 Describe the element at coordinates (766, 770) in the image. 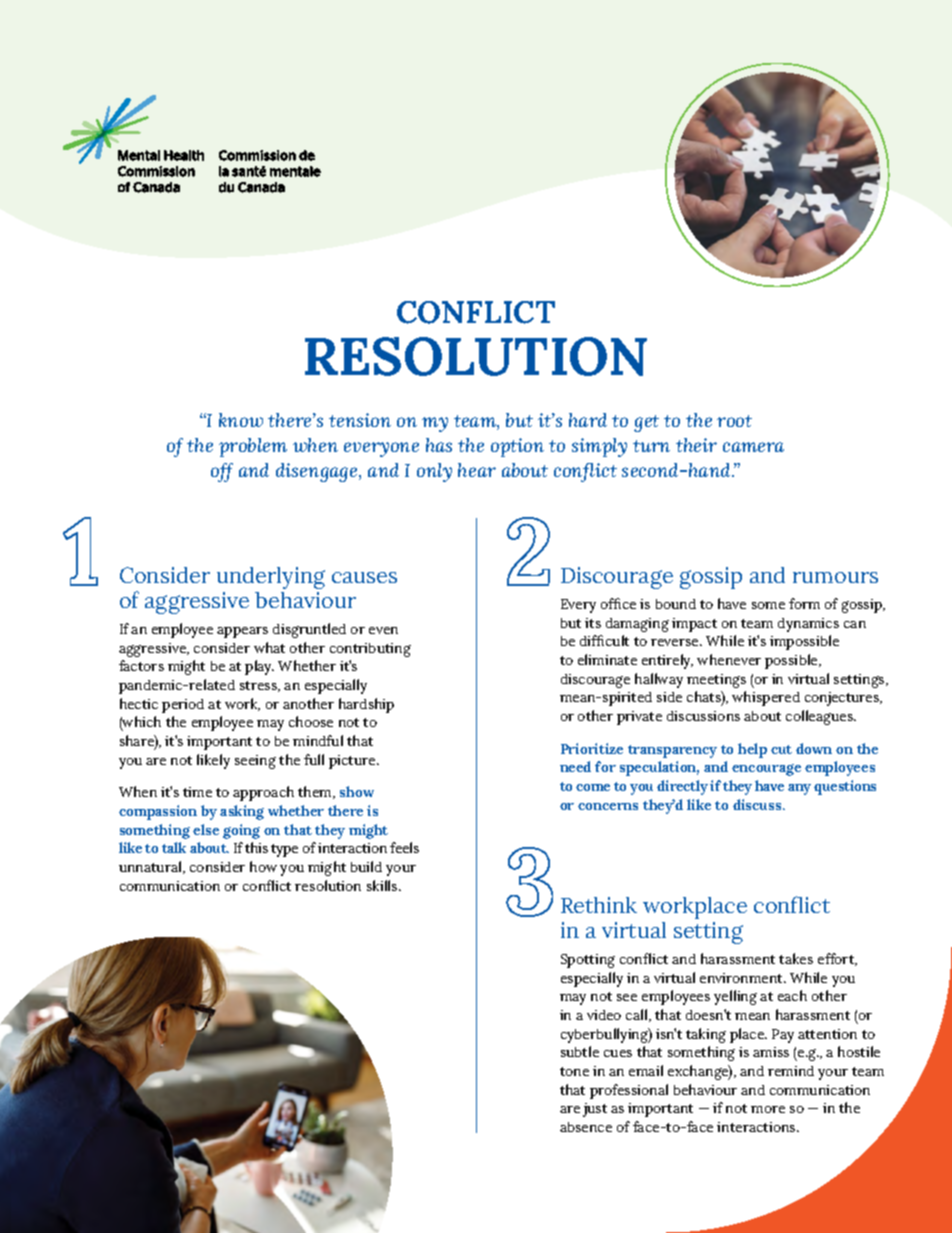

I see `encourage` at that location.
